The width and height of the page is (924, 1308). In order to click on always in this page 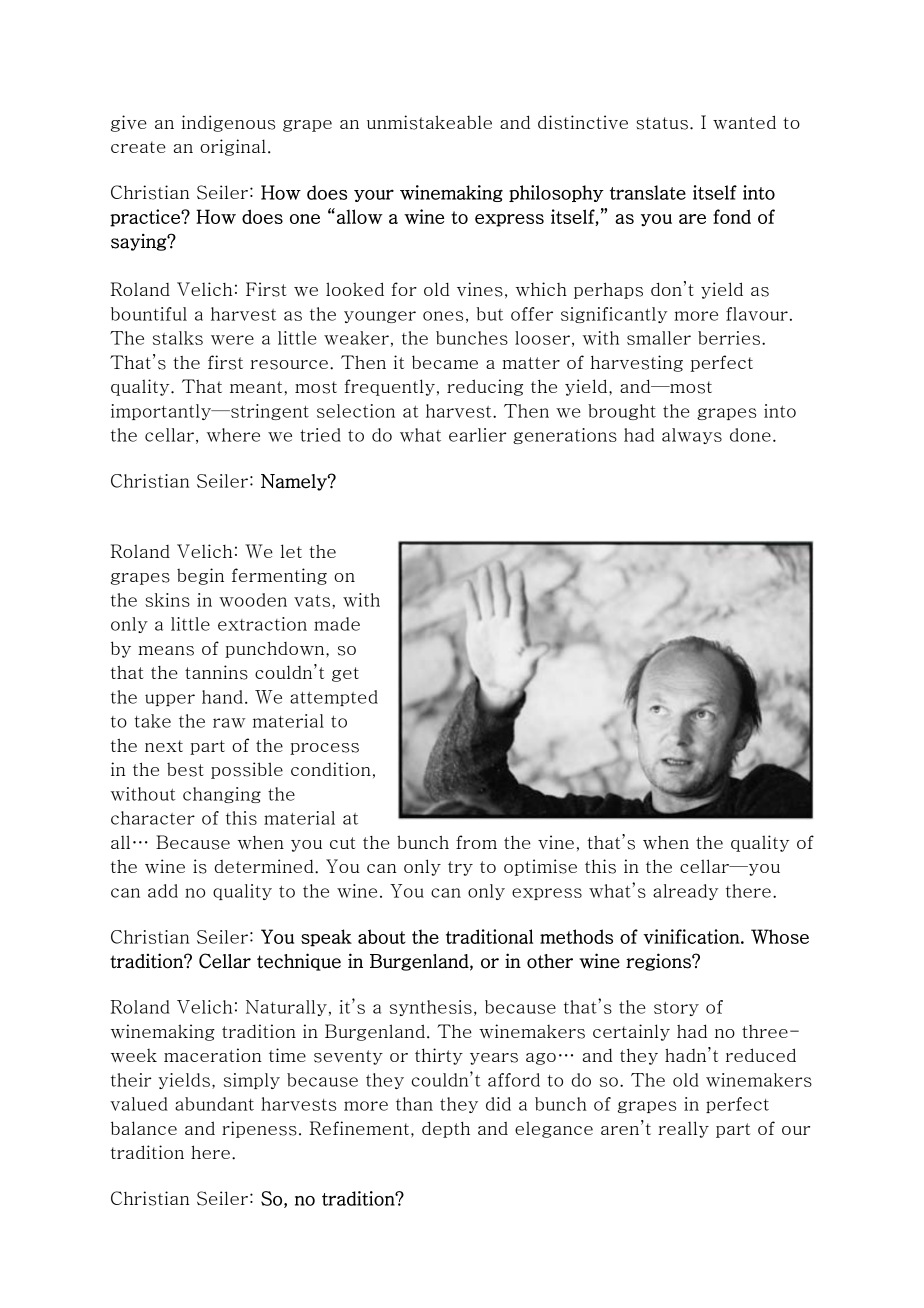, I will do `click(692, 436)`.
